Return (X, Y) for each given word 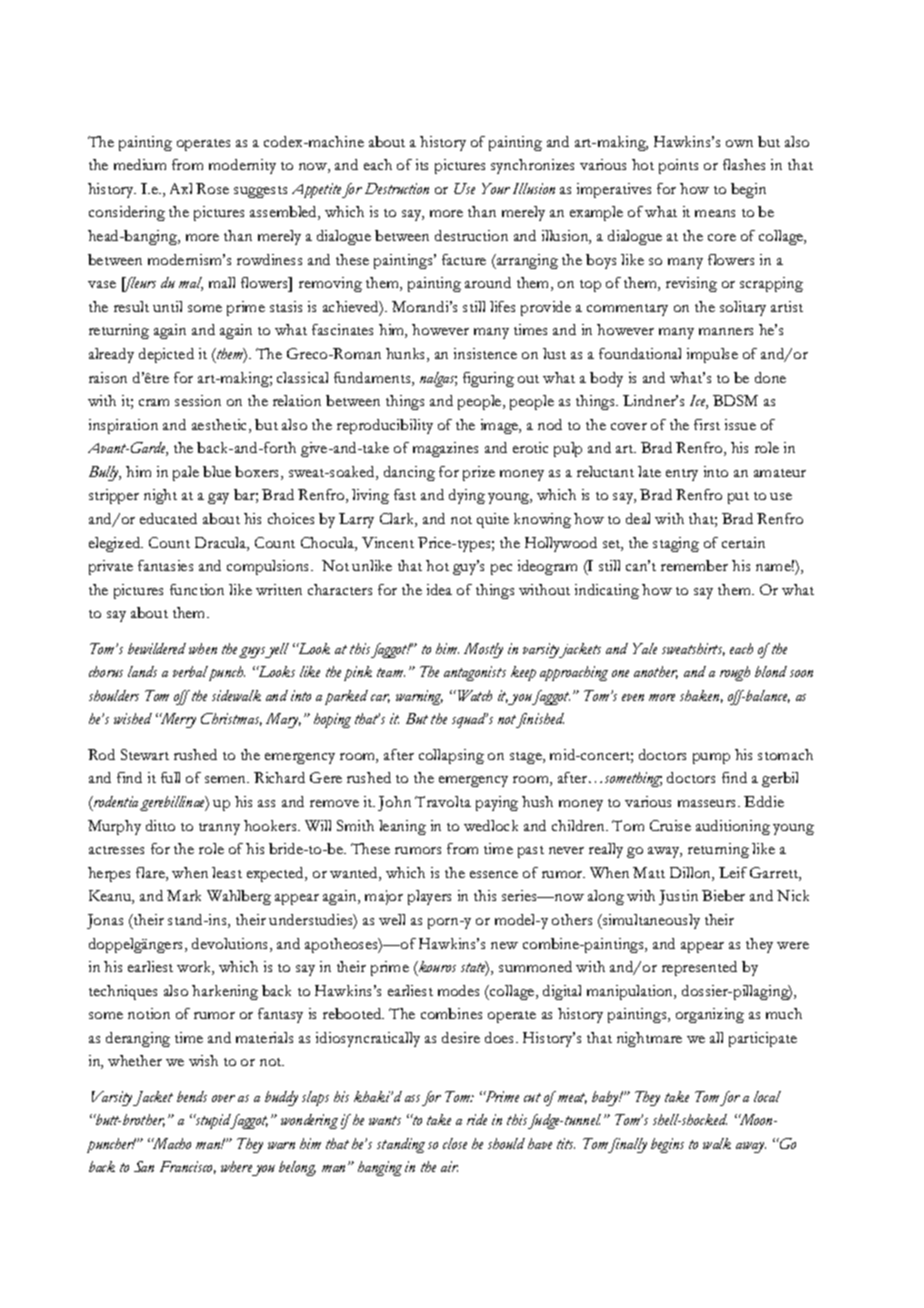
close (455, 1143)
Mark (184, 895)
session (198, 400)
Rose (212, 188)
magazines (445, 449)
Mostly (483, 650)
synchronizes (532, 166)
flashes (744, 164)
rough (735, 673)
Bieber (723, 895)
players (429, 897)
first (707, 424)
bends (192, 1096)
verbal (191, 673)
